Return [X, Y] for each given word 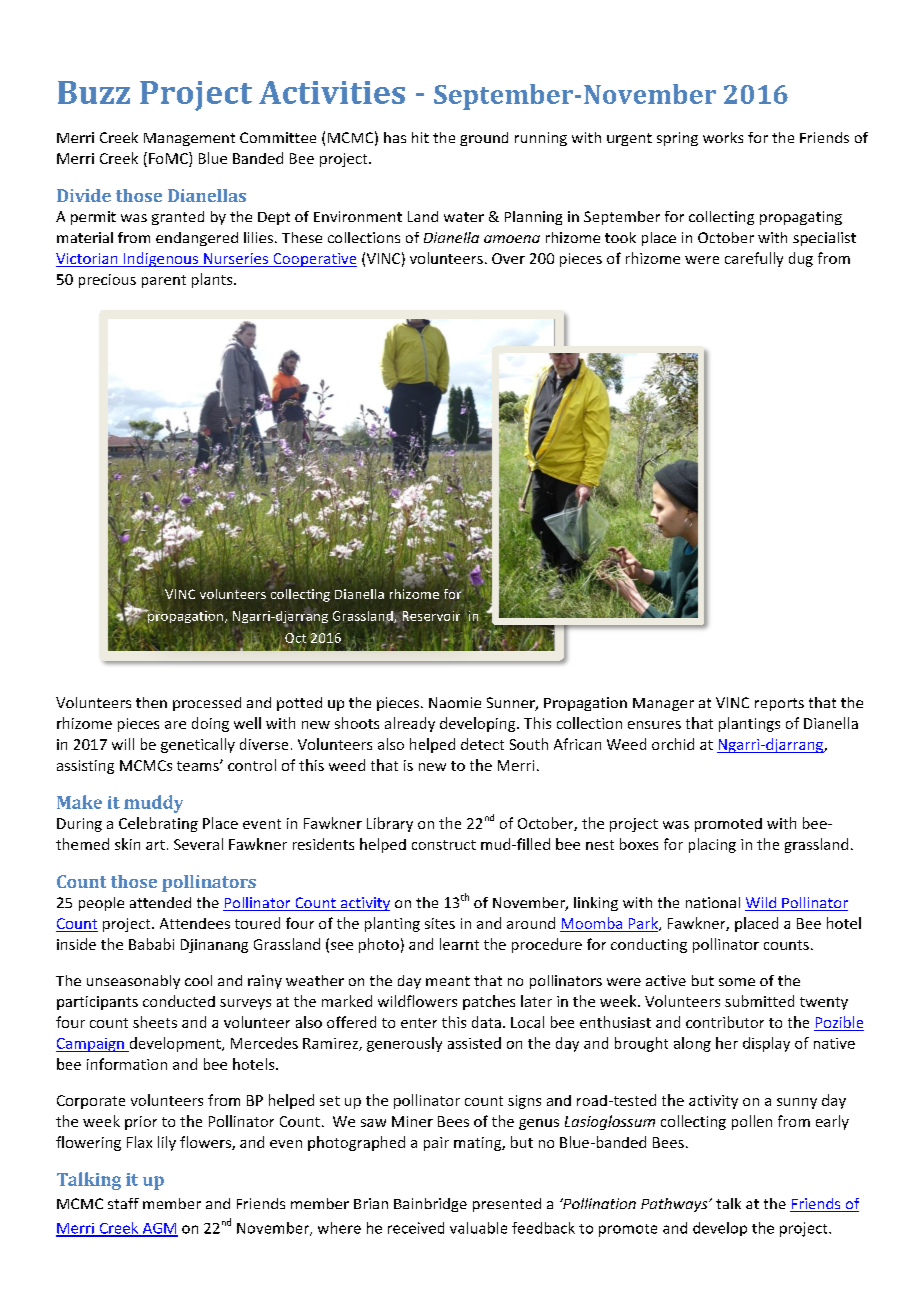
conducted [179, 1001]
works [723, 137]
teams [199, 766]
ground [484, 139]
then [151, 702]
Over [508, 258]
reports [779, 704]
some [737, 982]
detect [482, 744]
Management [189, 139]
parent [164, 281]
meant [448, 981]
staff [123, 1203]
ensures [654, 725]
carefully [754, 259]
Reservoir [431, 616]
